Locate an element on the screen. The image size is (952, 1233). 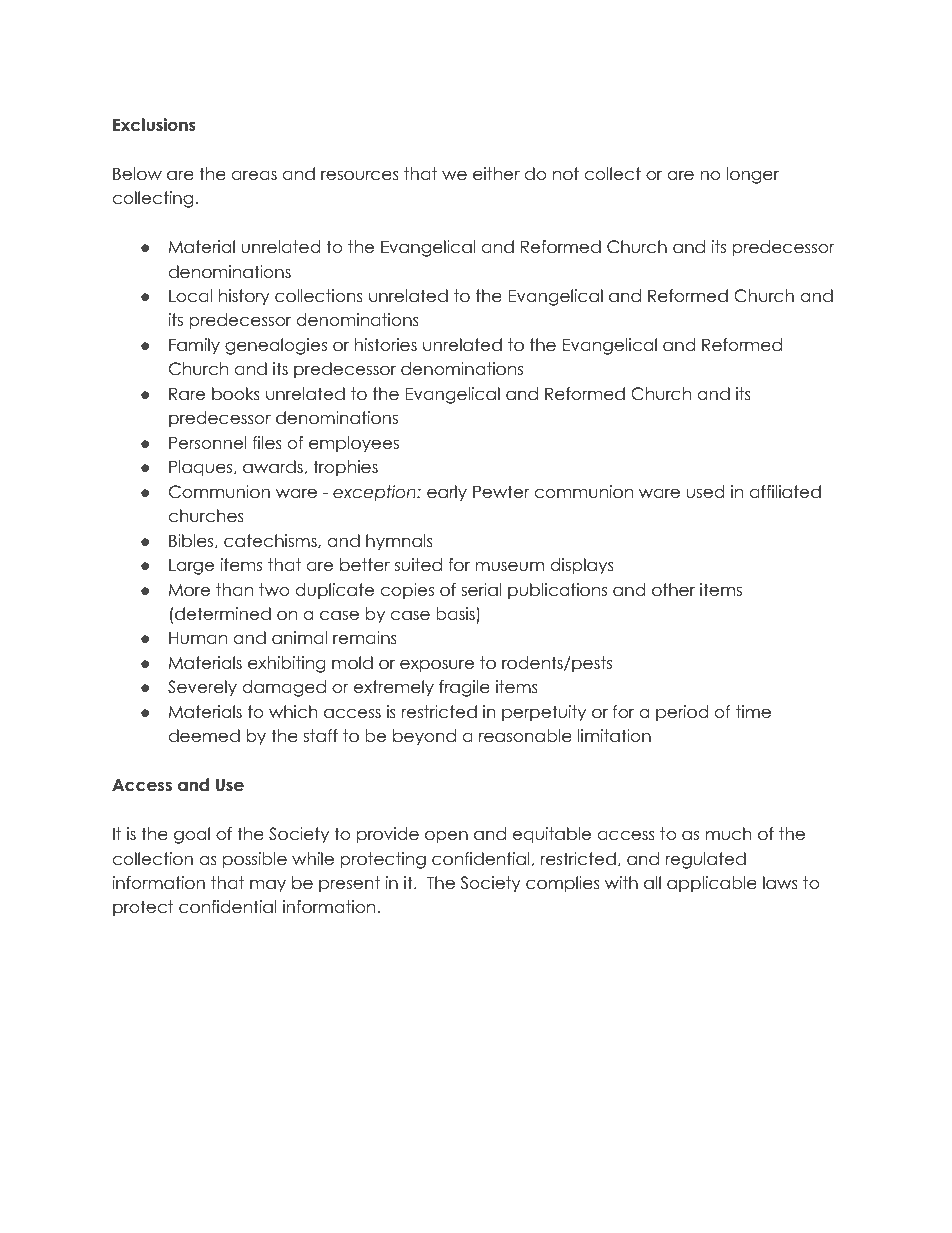
areas is located at coordinates (254, 175).
